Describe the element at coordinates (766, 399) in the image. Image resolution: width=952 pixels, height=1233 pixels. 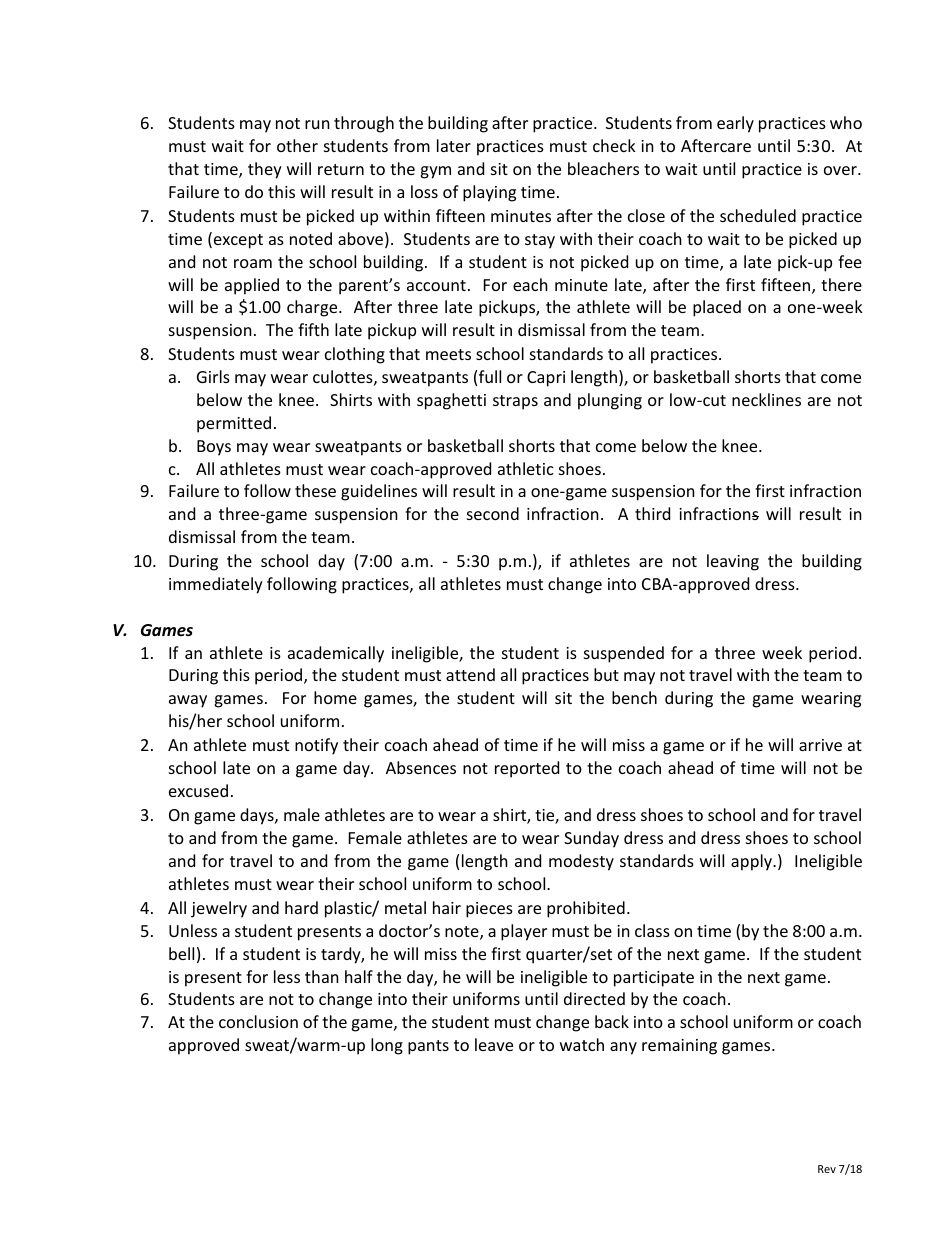
I see `necklines` at that location.
